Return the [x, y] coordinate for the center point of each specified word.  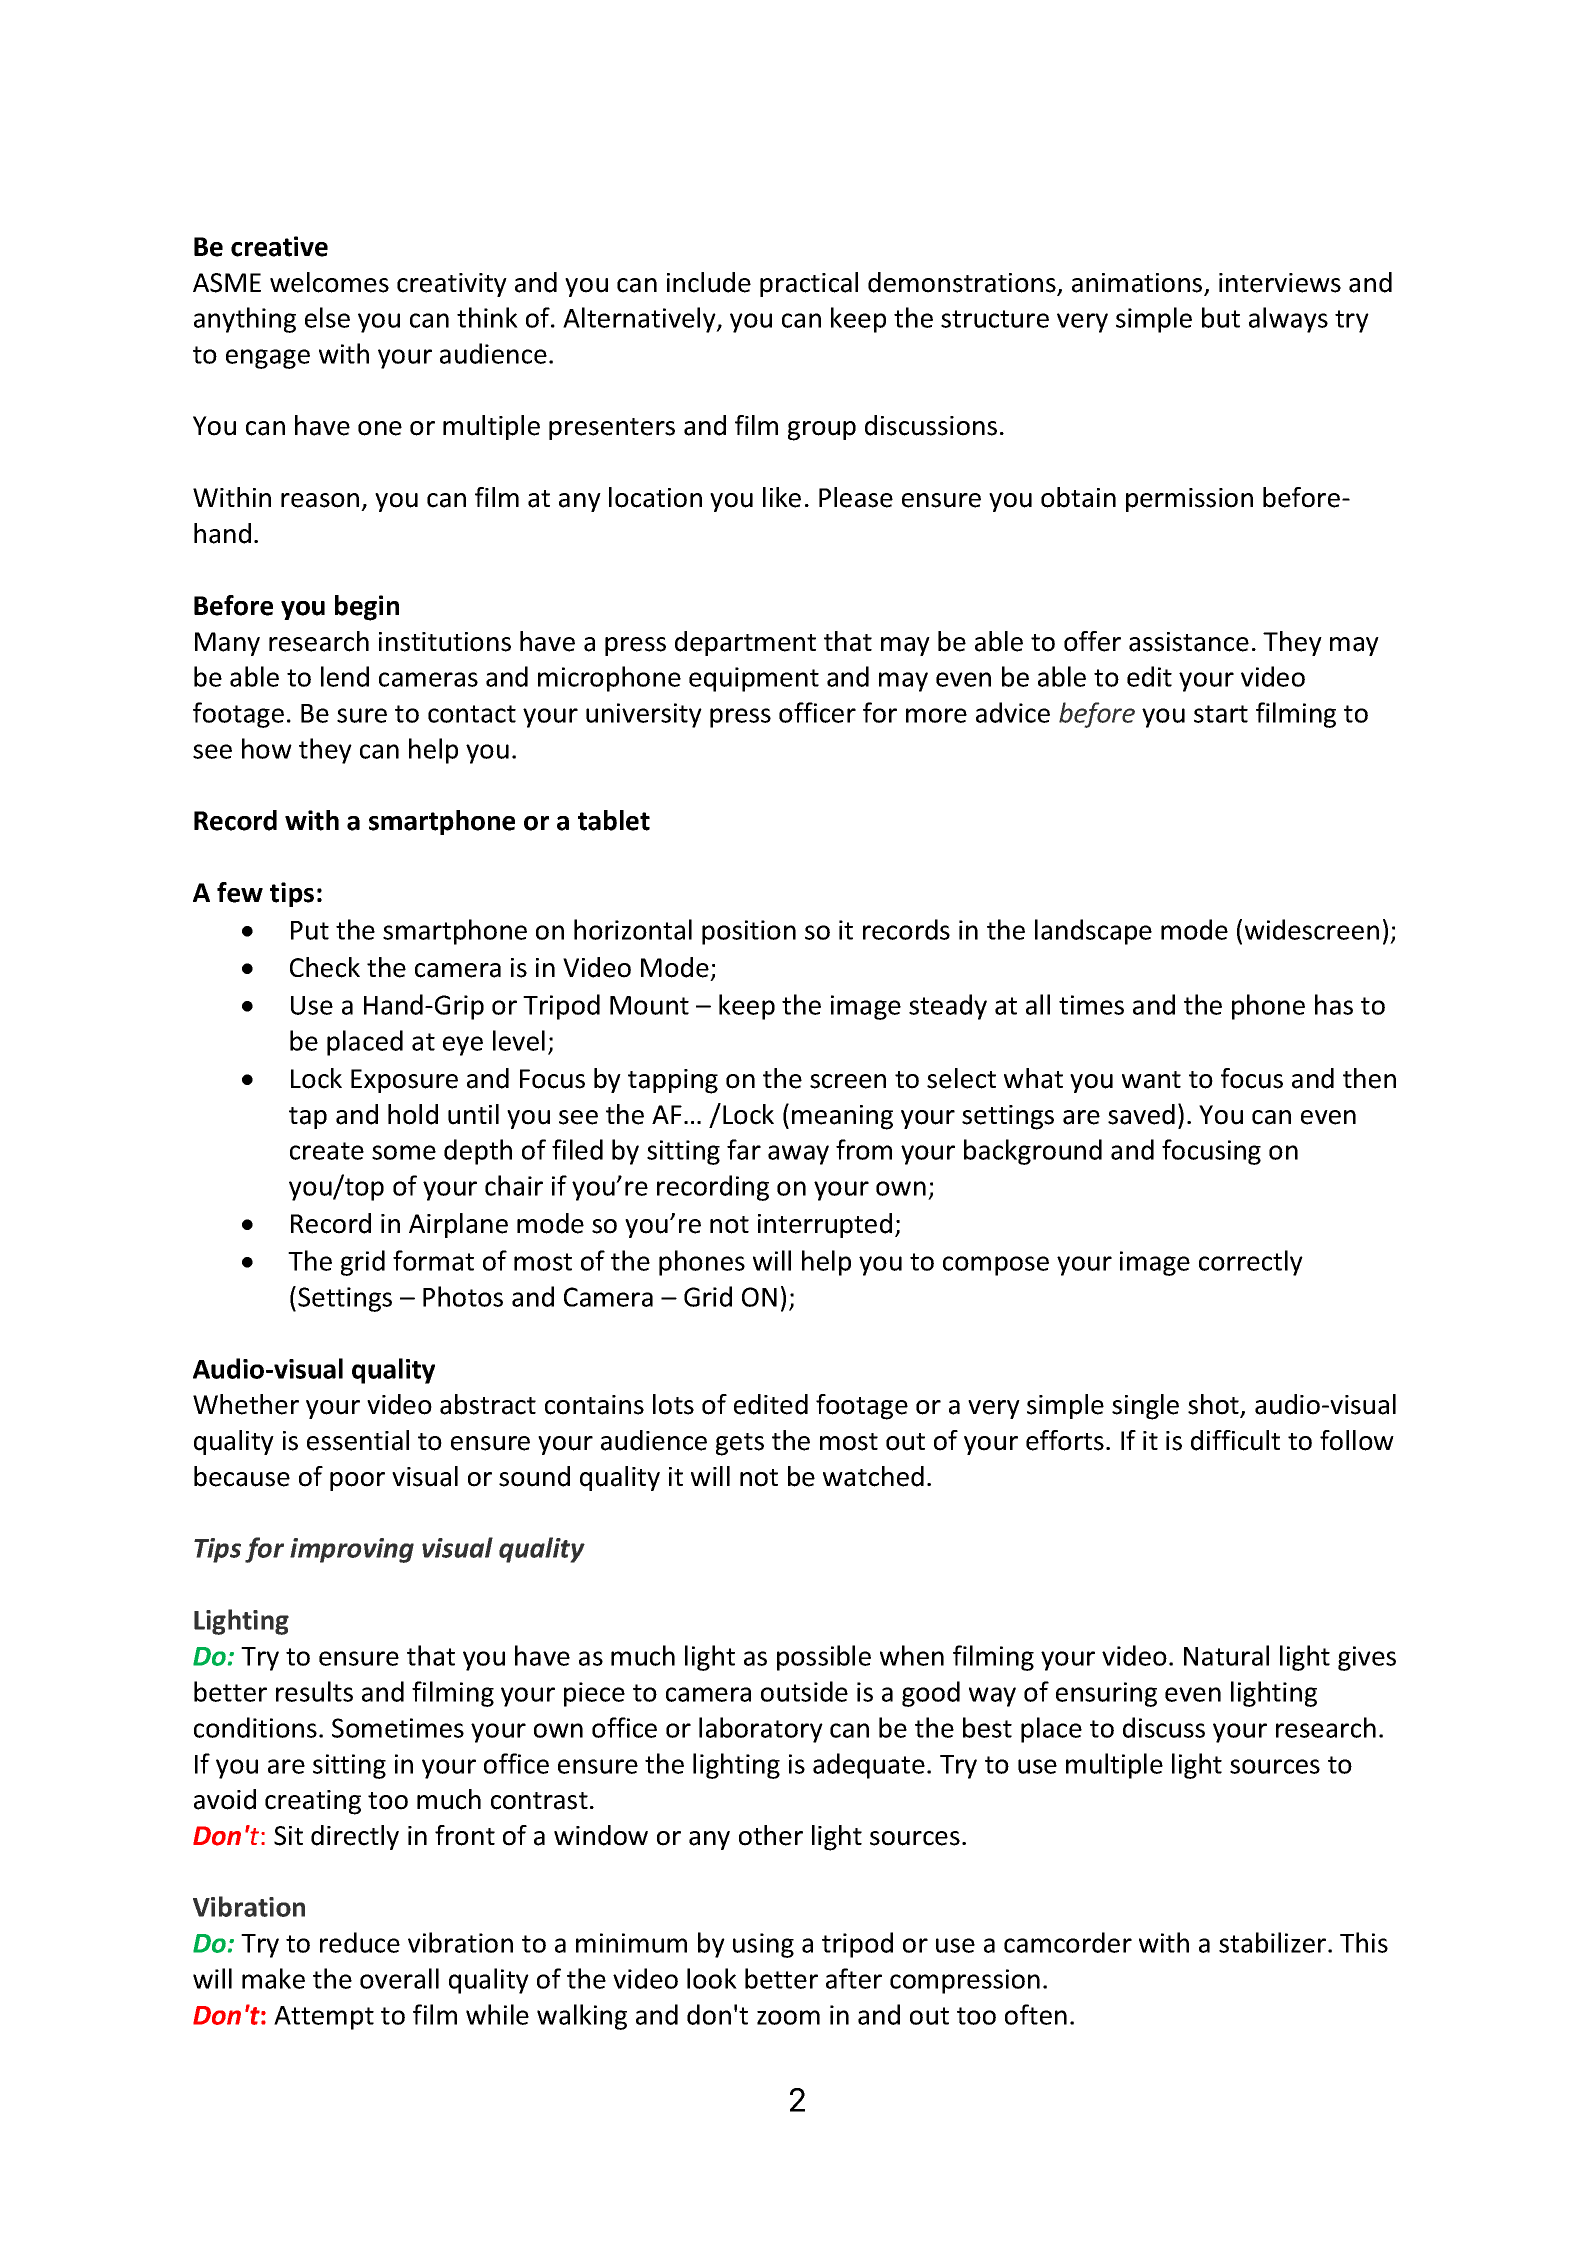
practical [809, 284]
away [798, 1155]
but [1221, 317]
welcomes [329, 282]
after [854, 1978]
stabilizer [1274, 1942]
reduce [360, 1942]
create [327, 1151]
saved [1141, 1114]
